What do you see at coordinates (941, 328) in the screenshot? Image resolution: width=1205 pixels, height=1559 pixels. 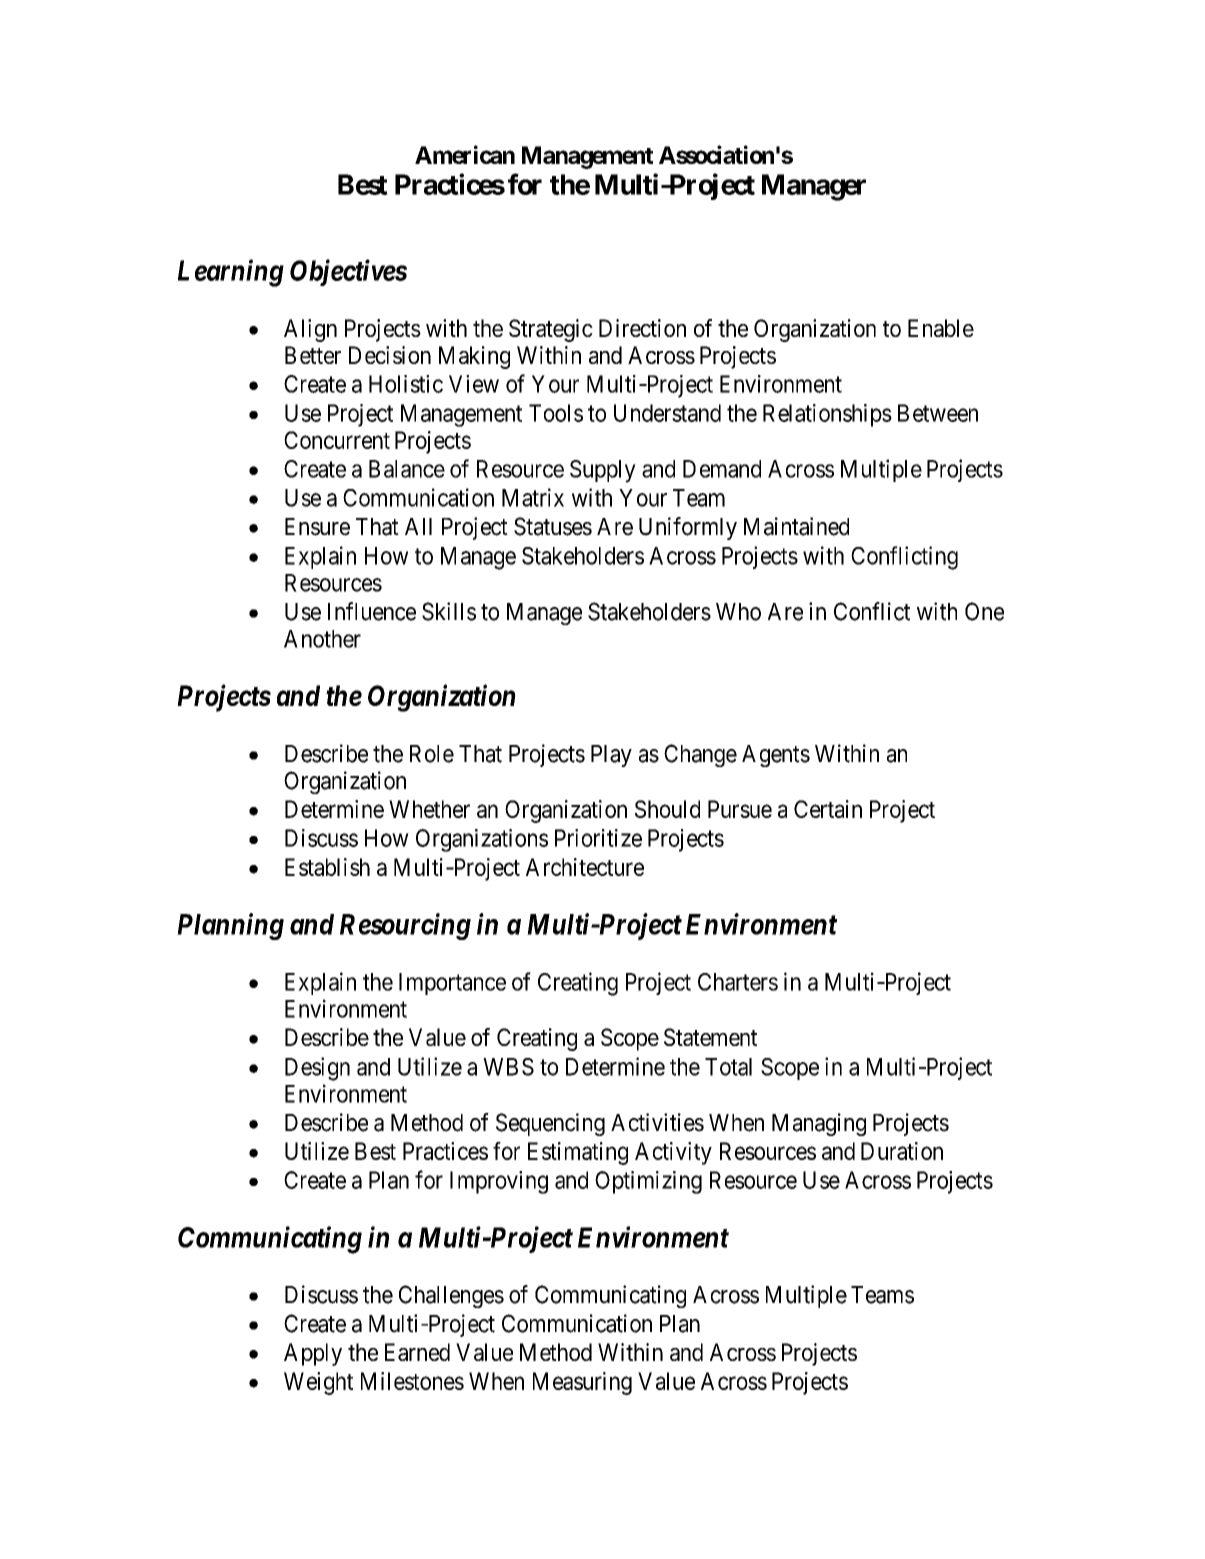 I see `Enable` at bounding box center [941, 328].
